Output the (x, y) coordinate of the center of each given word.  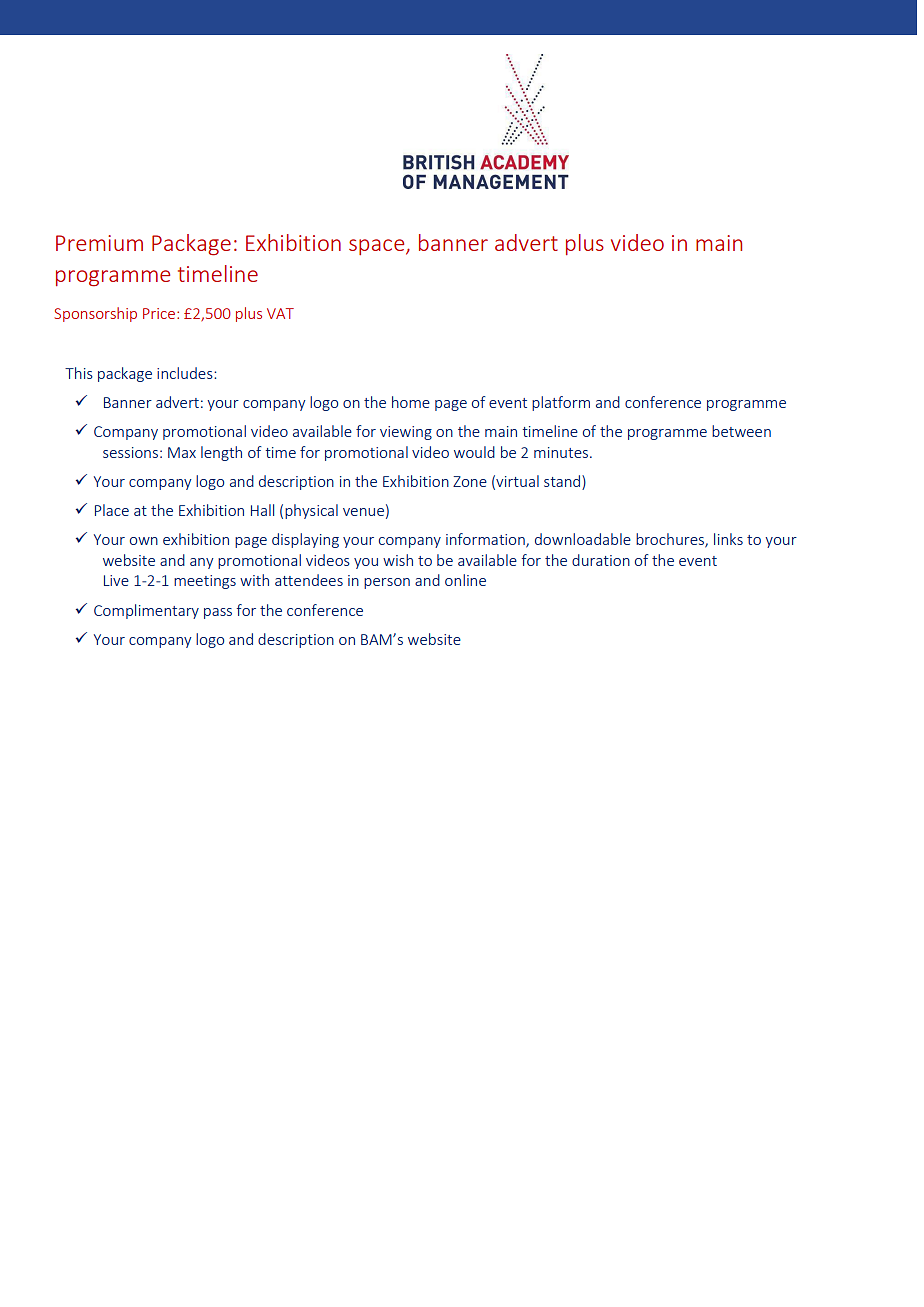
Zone (470, 481)
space (378, 247)
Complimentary (146, 611)
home (411, 402)
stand (563, 481)
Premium (99, 243)
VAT (280, 313)
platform (561, 403)
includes (186, 373)
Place (112, 510)
